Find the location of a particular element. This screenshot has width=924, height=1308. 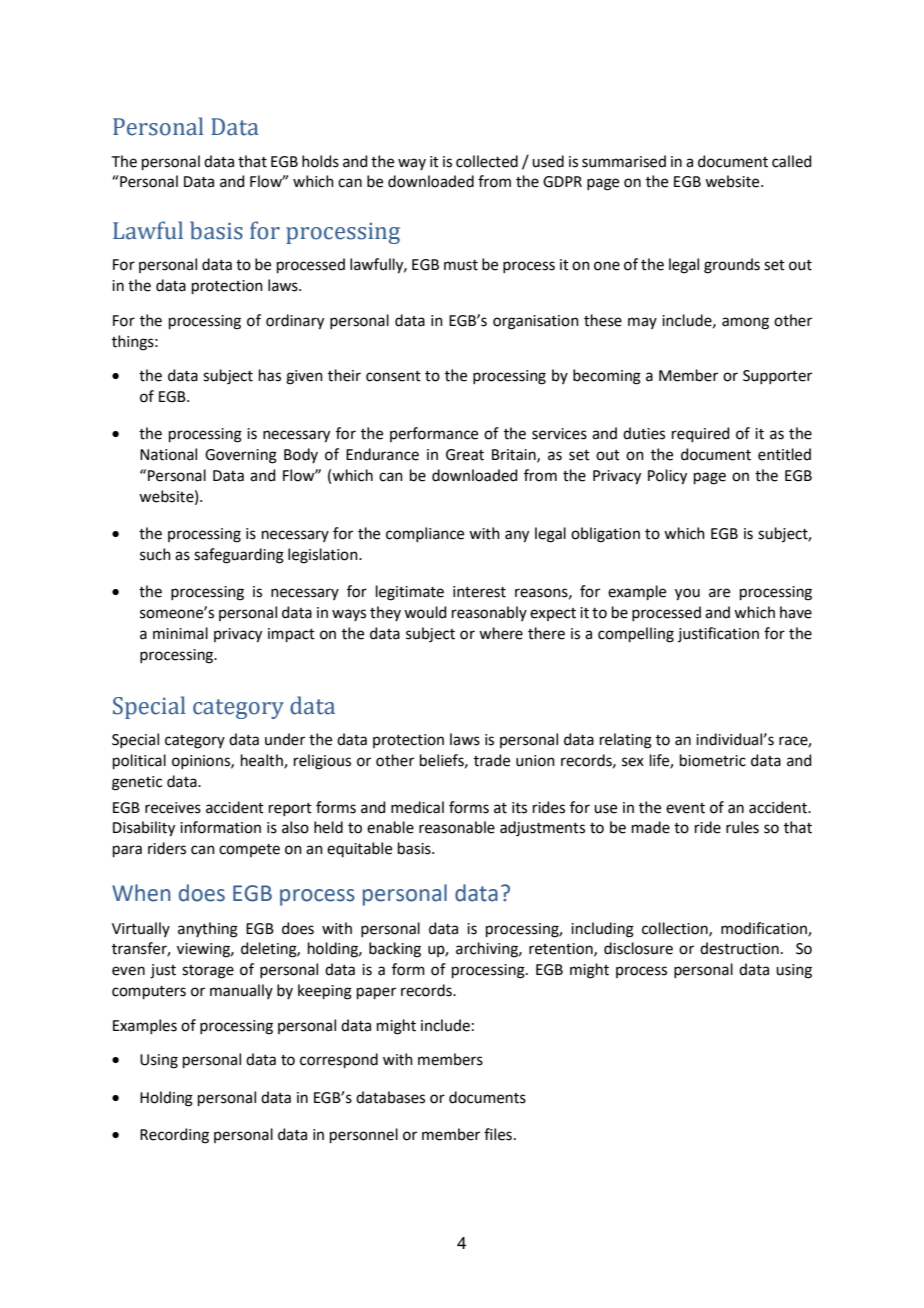

Recording is located at coordinates (174, 1136).
